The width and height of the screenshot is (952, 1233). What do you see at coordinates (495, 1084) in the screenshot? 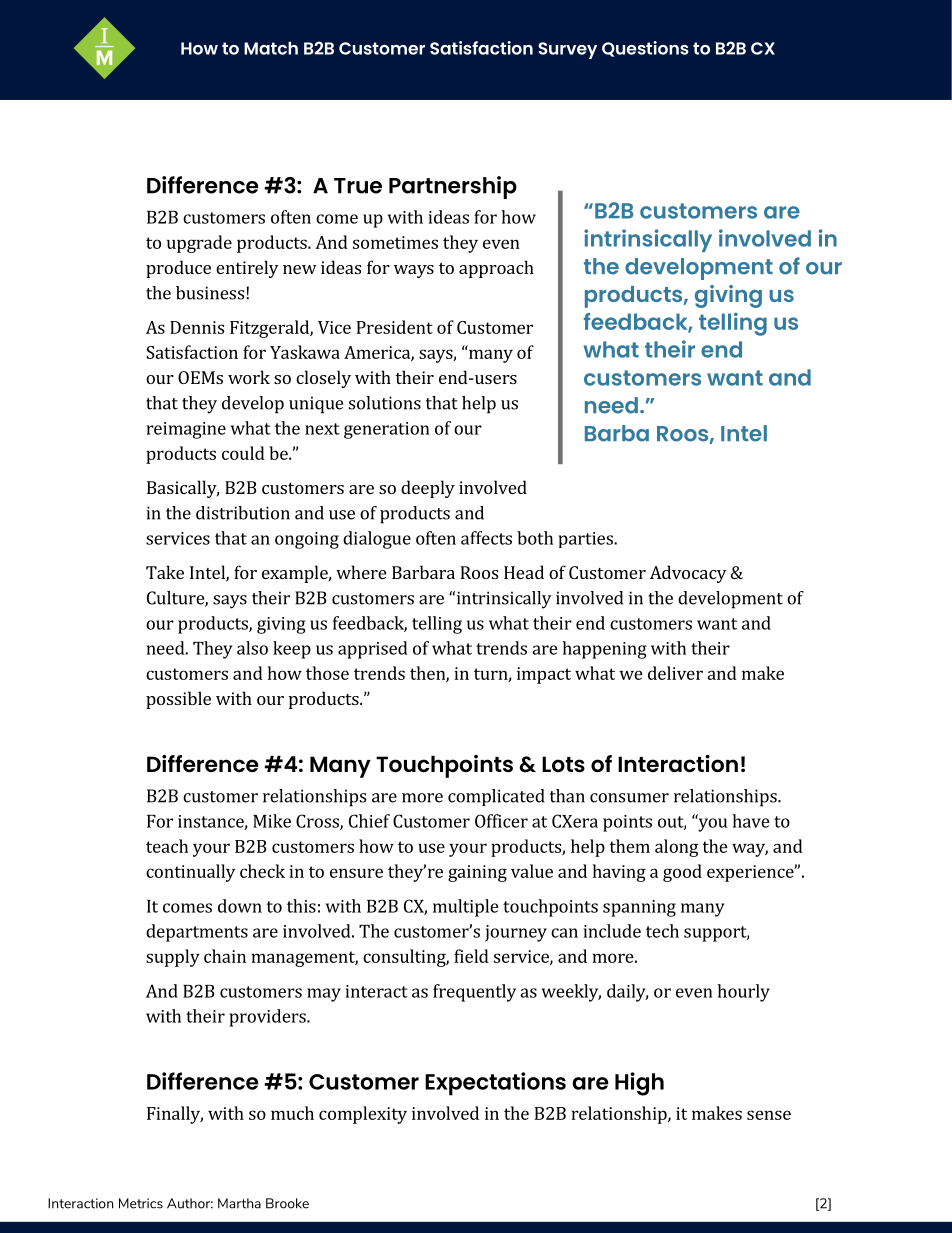
I see `Expectations` at bounding box center [495, 1084].
